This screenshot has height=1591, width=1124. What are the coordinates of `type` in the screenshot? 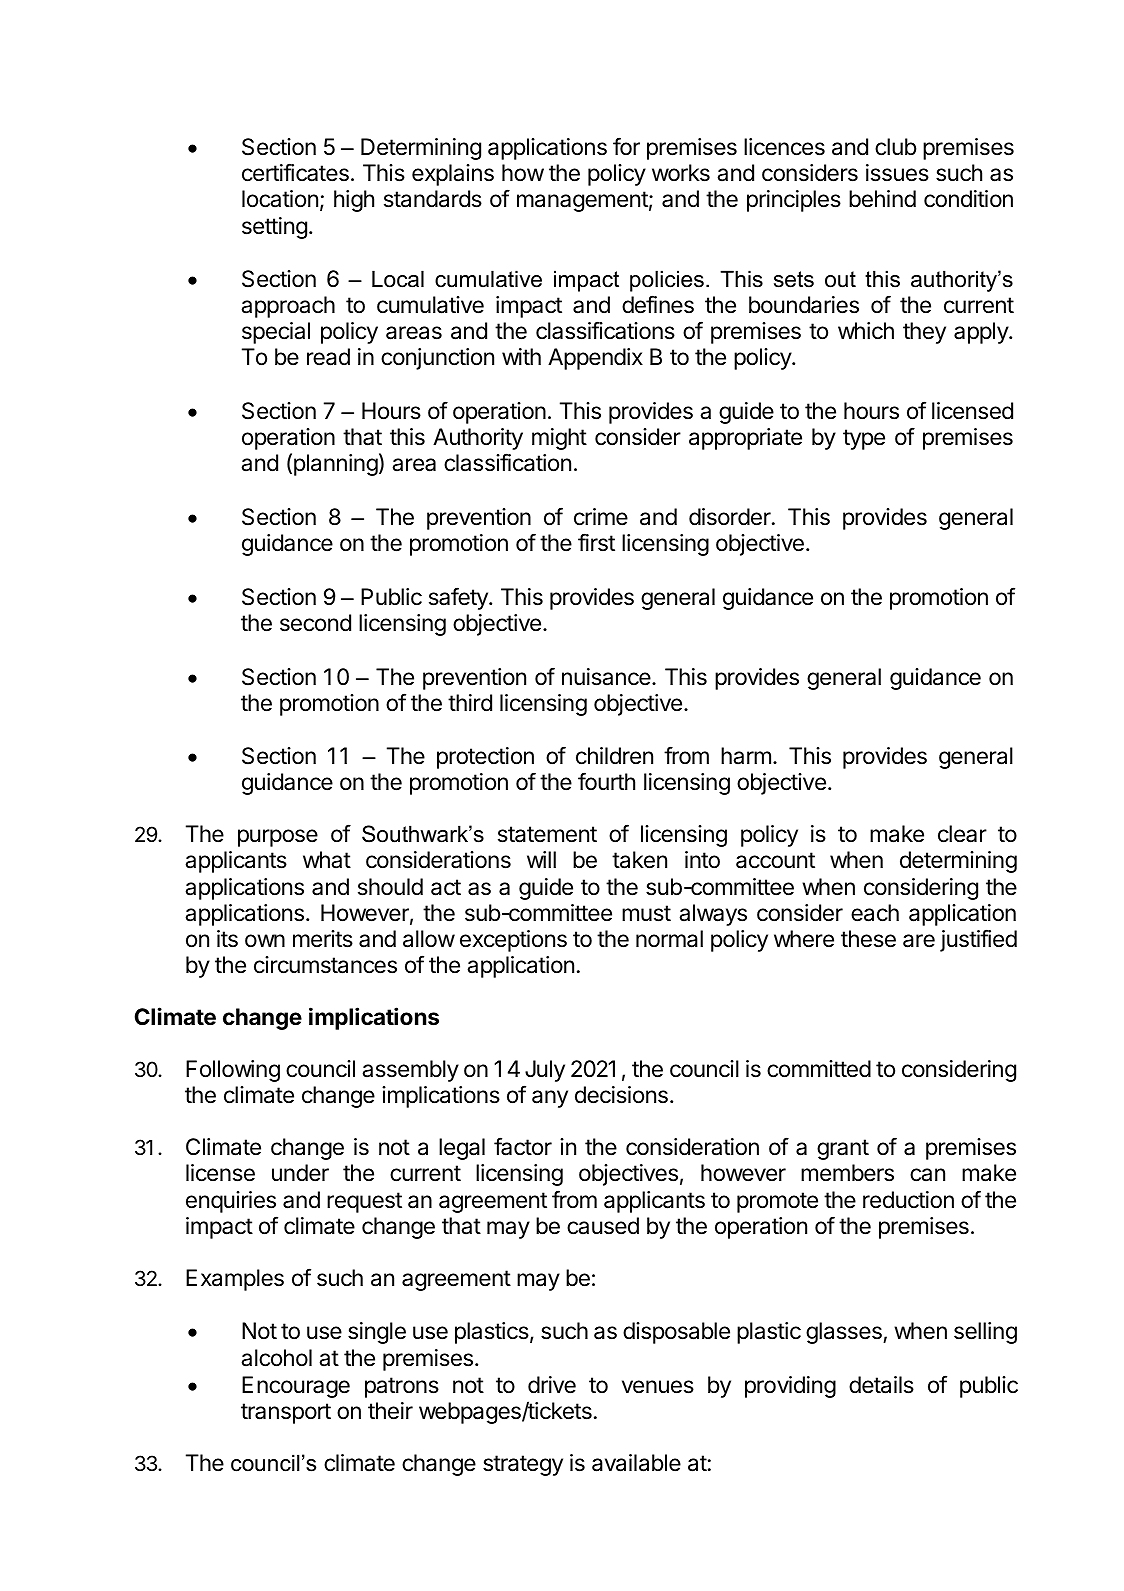 It's located at (864, 439).
